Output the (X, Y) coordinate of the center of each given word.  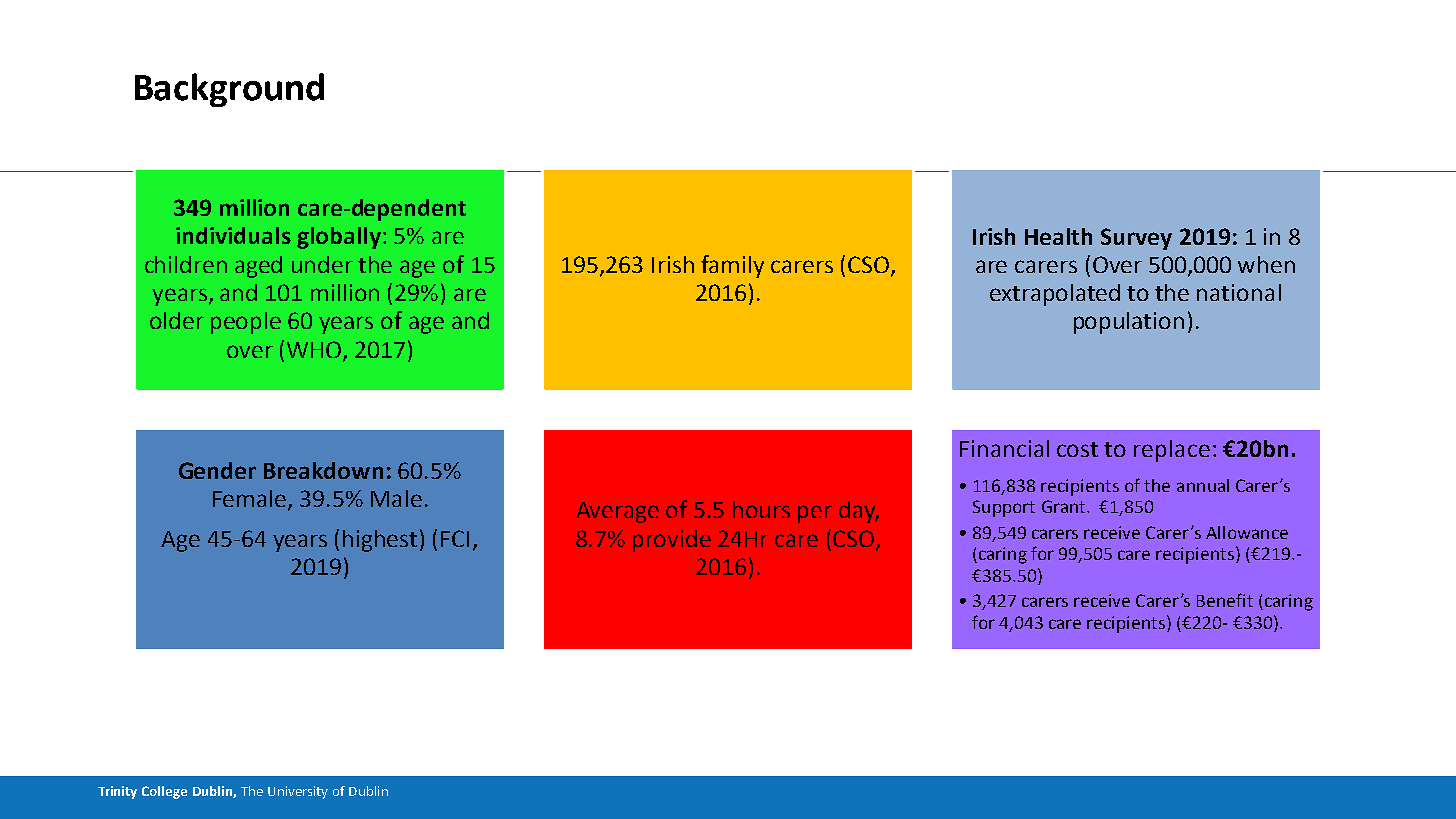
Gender (217, 470)
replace (1172, 451)
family (732, 266)
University (298, 792)
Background (229, 90)
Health (1058, 236)
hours (761, 509)
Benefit (1225, 600)
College (164, 792)
